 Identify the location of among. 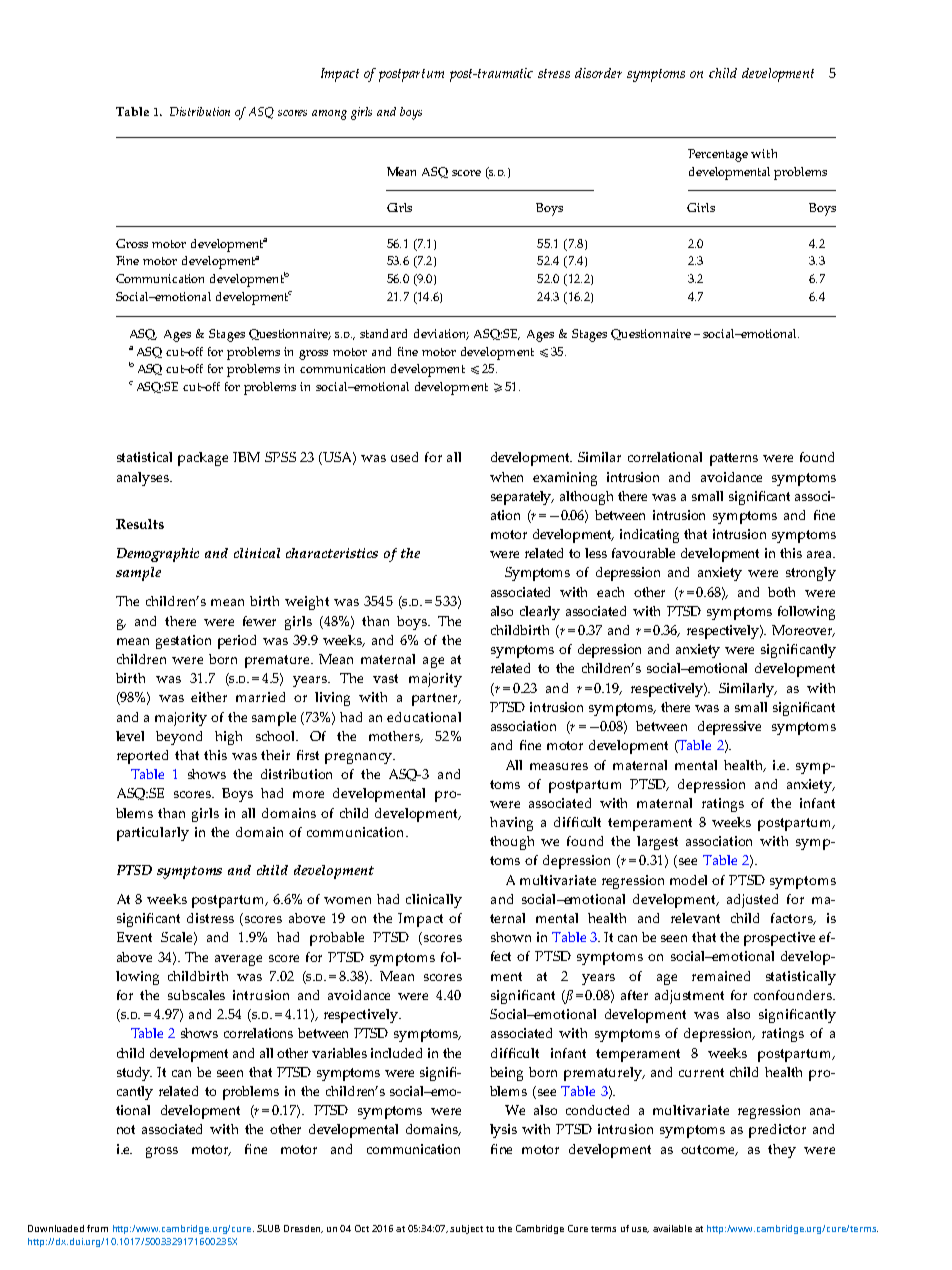
(329, 115).
